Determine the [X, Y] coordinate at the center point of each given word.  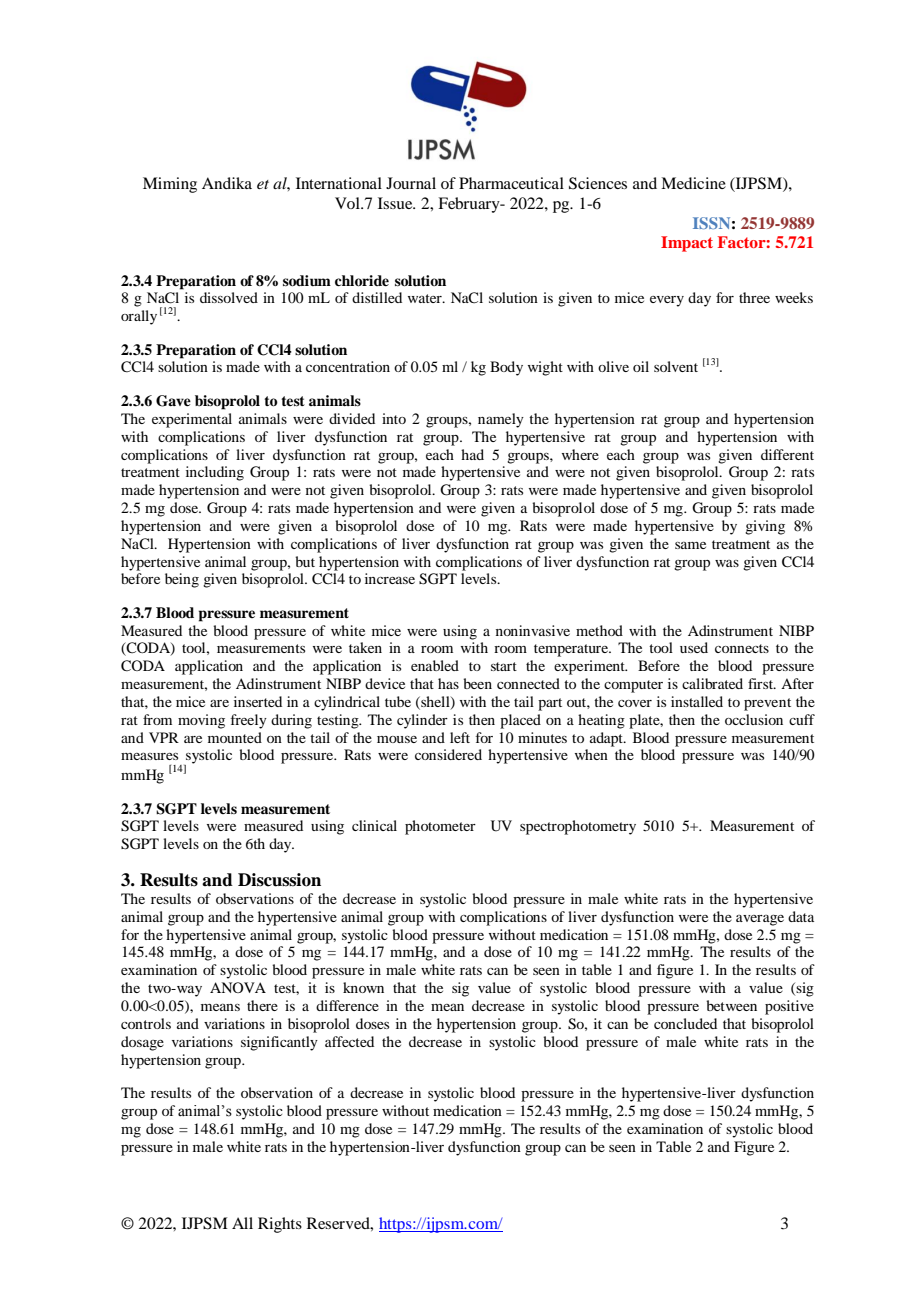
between [731, 1005]
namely [501, 420]
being [182, 580]
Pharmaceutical [511, 183]
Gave [173, 401]
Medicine [693, 183]
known [363, 987]
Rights [280, 1225]
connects [742, 648]
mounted [235, 737]
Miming [170, 185]
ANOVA [238, 987]
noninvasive [533, 630]
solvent [676, 366]
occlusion [754, 719]
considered [448, 754]
